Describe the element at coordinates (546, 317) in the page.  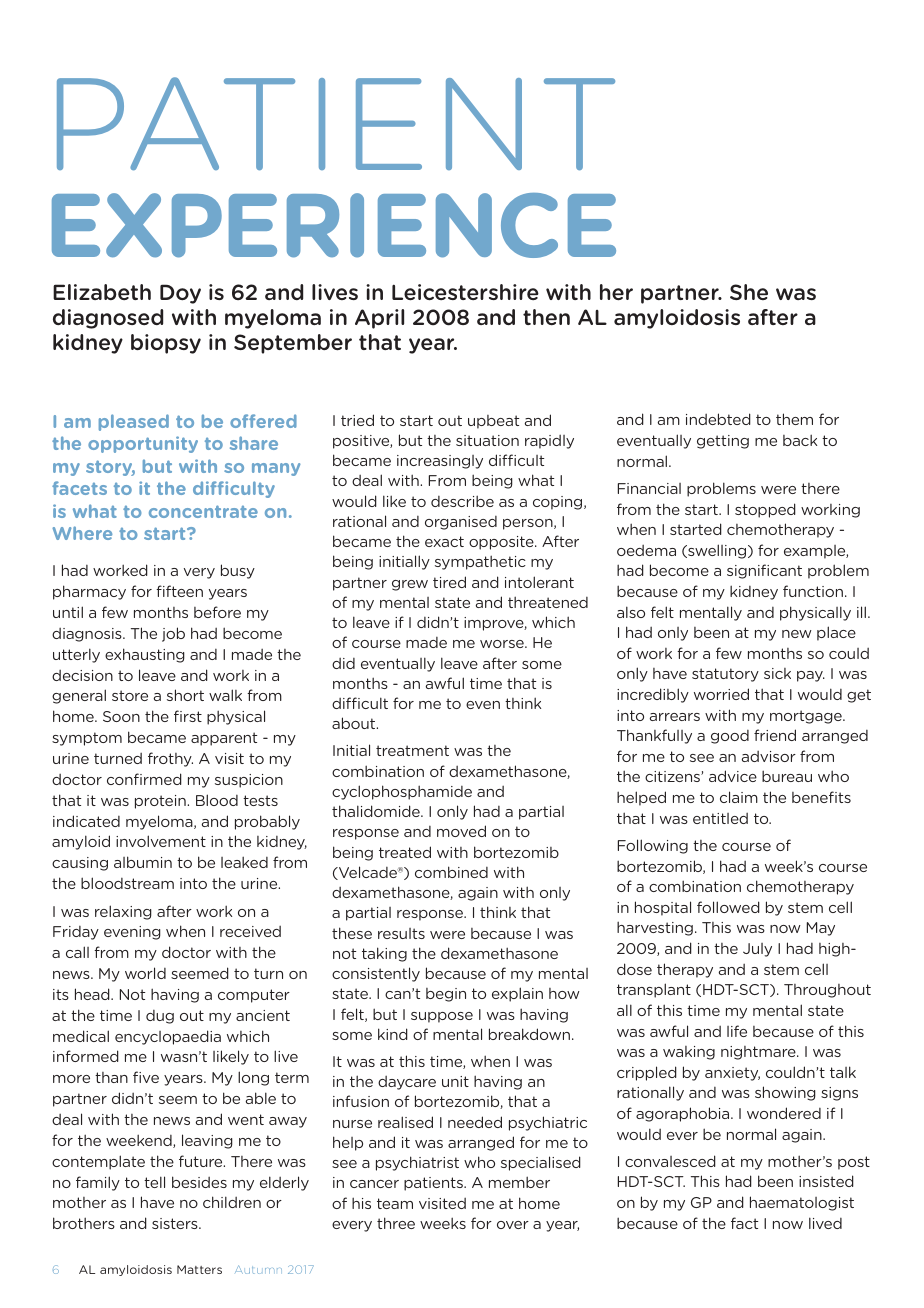
I see `then` at that location.
